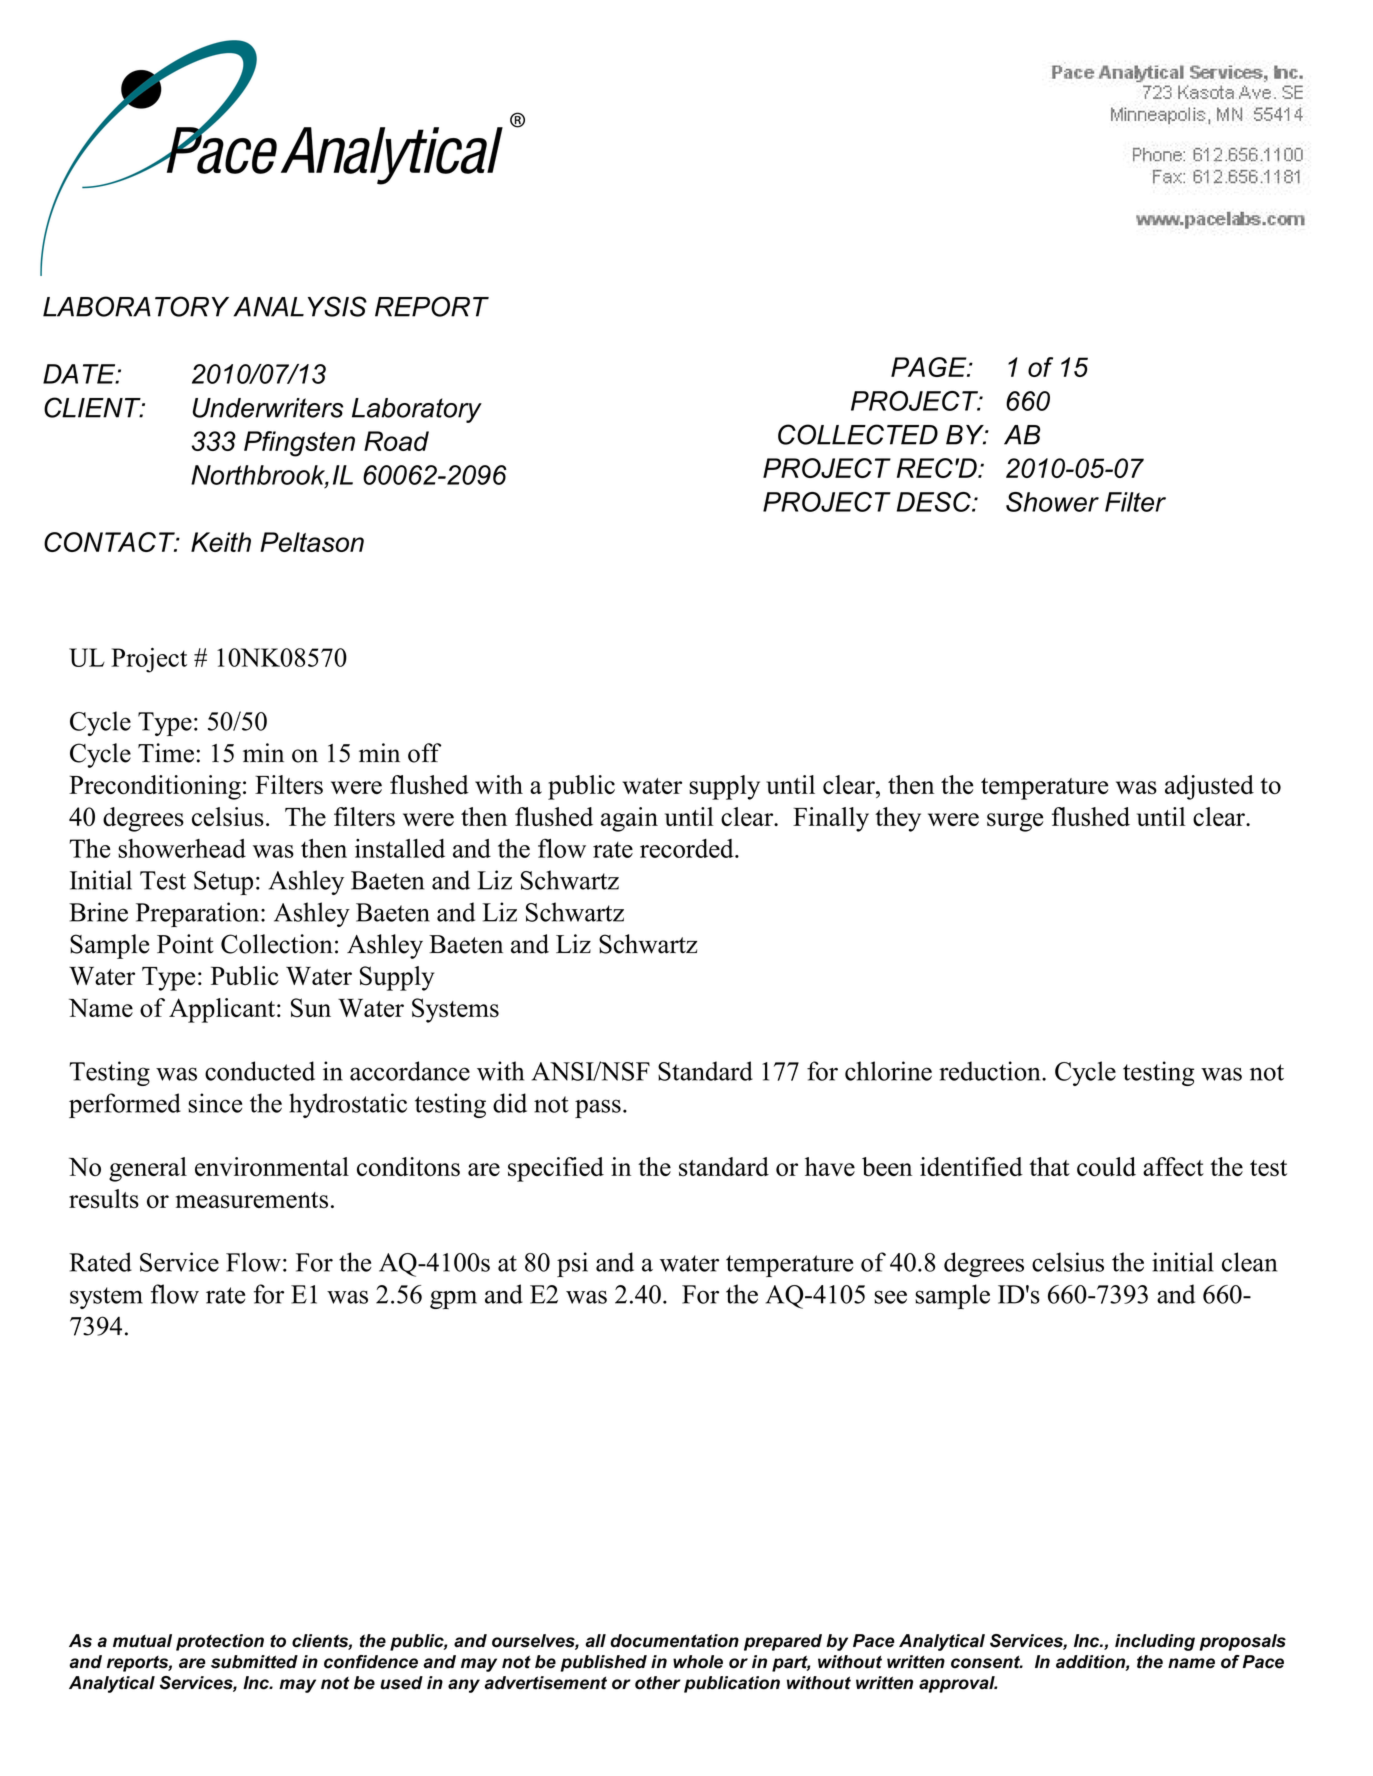 Image resolution: width=1373 pixels, height=1776 pixels. I want to click on COLLECTED, so click(858, 434).
